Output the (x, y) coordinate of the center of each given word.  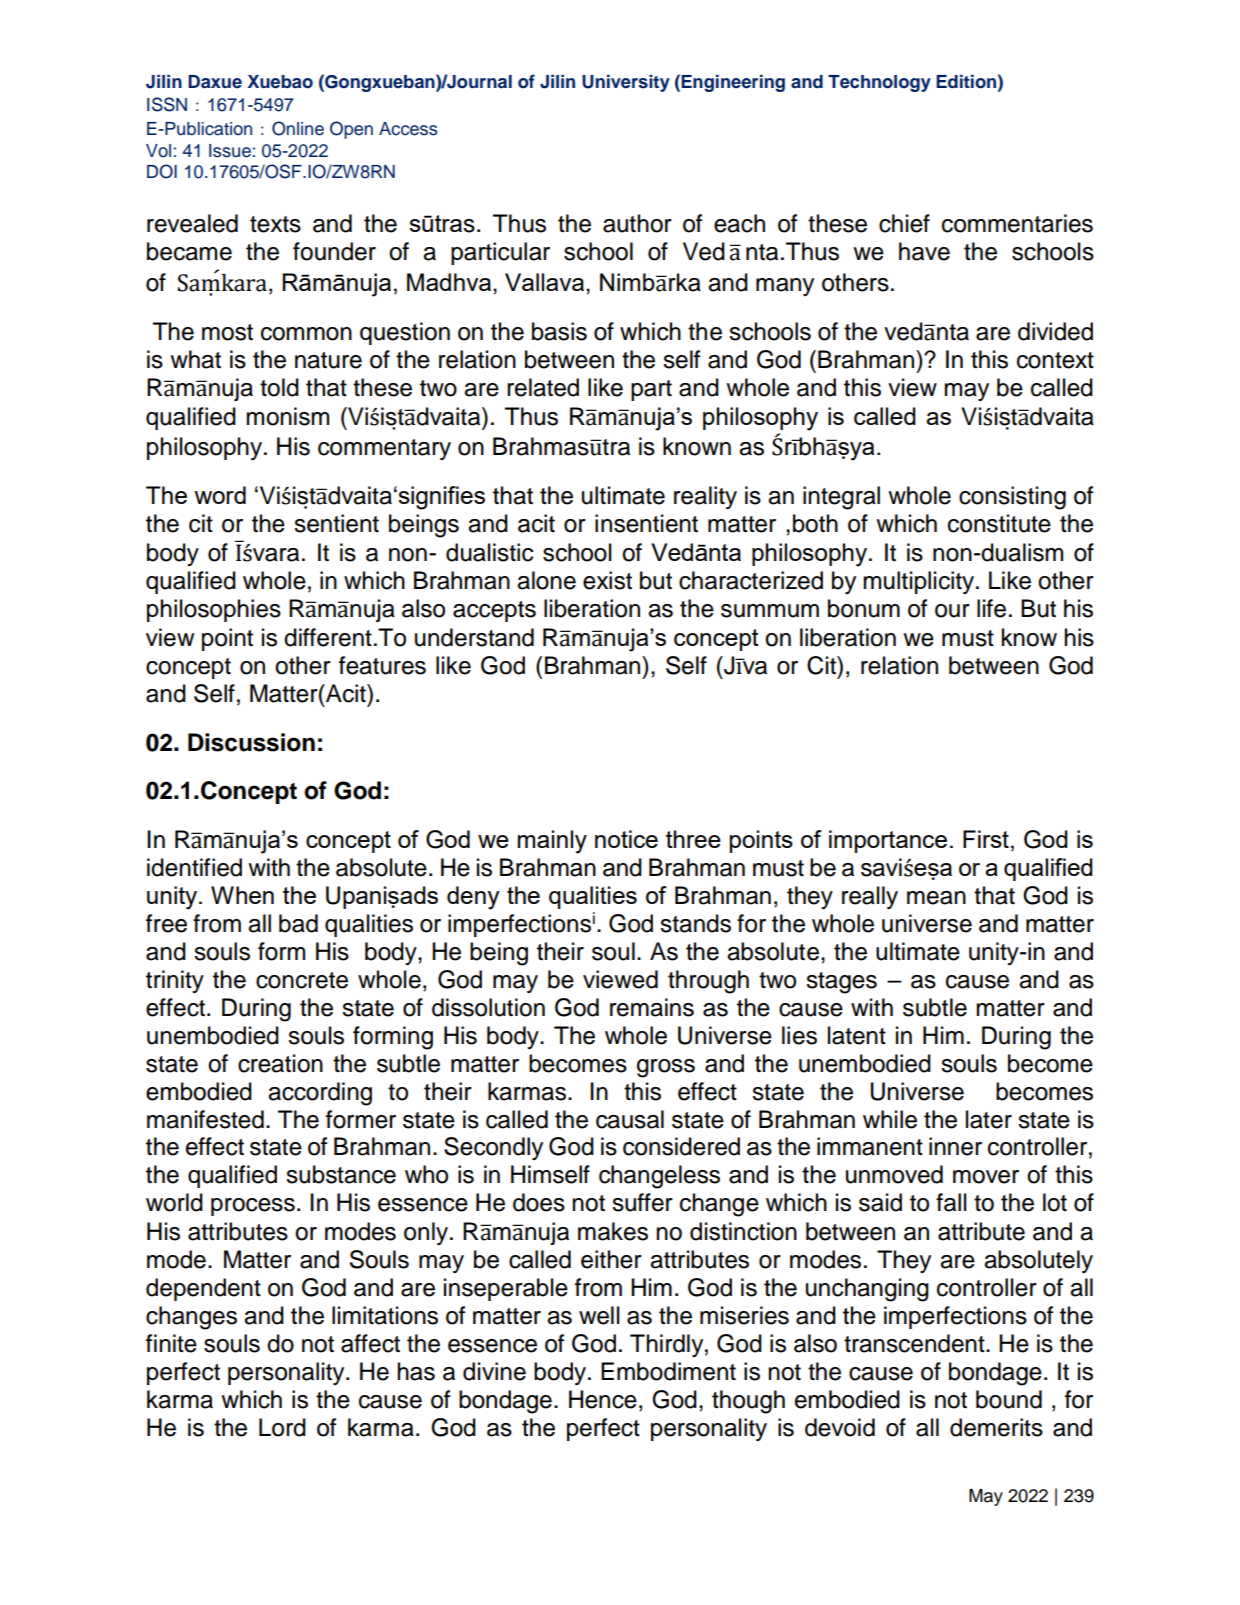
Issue (230, 151)
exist (607, 580)
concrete (302, 980)
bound (1009, 1399)
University (626, 83)
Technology (879, 83)
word (220, 495)
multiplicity (920, 582)
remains (652, 1007)
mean (936, 898)
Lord (282, 1427)
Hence (603, 1399)
